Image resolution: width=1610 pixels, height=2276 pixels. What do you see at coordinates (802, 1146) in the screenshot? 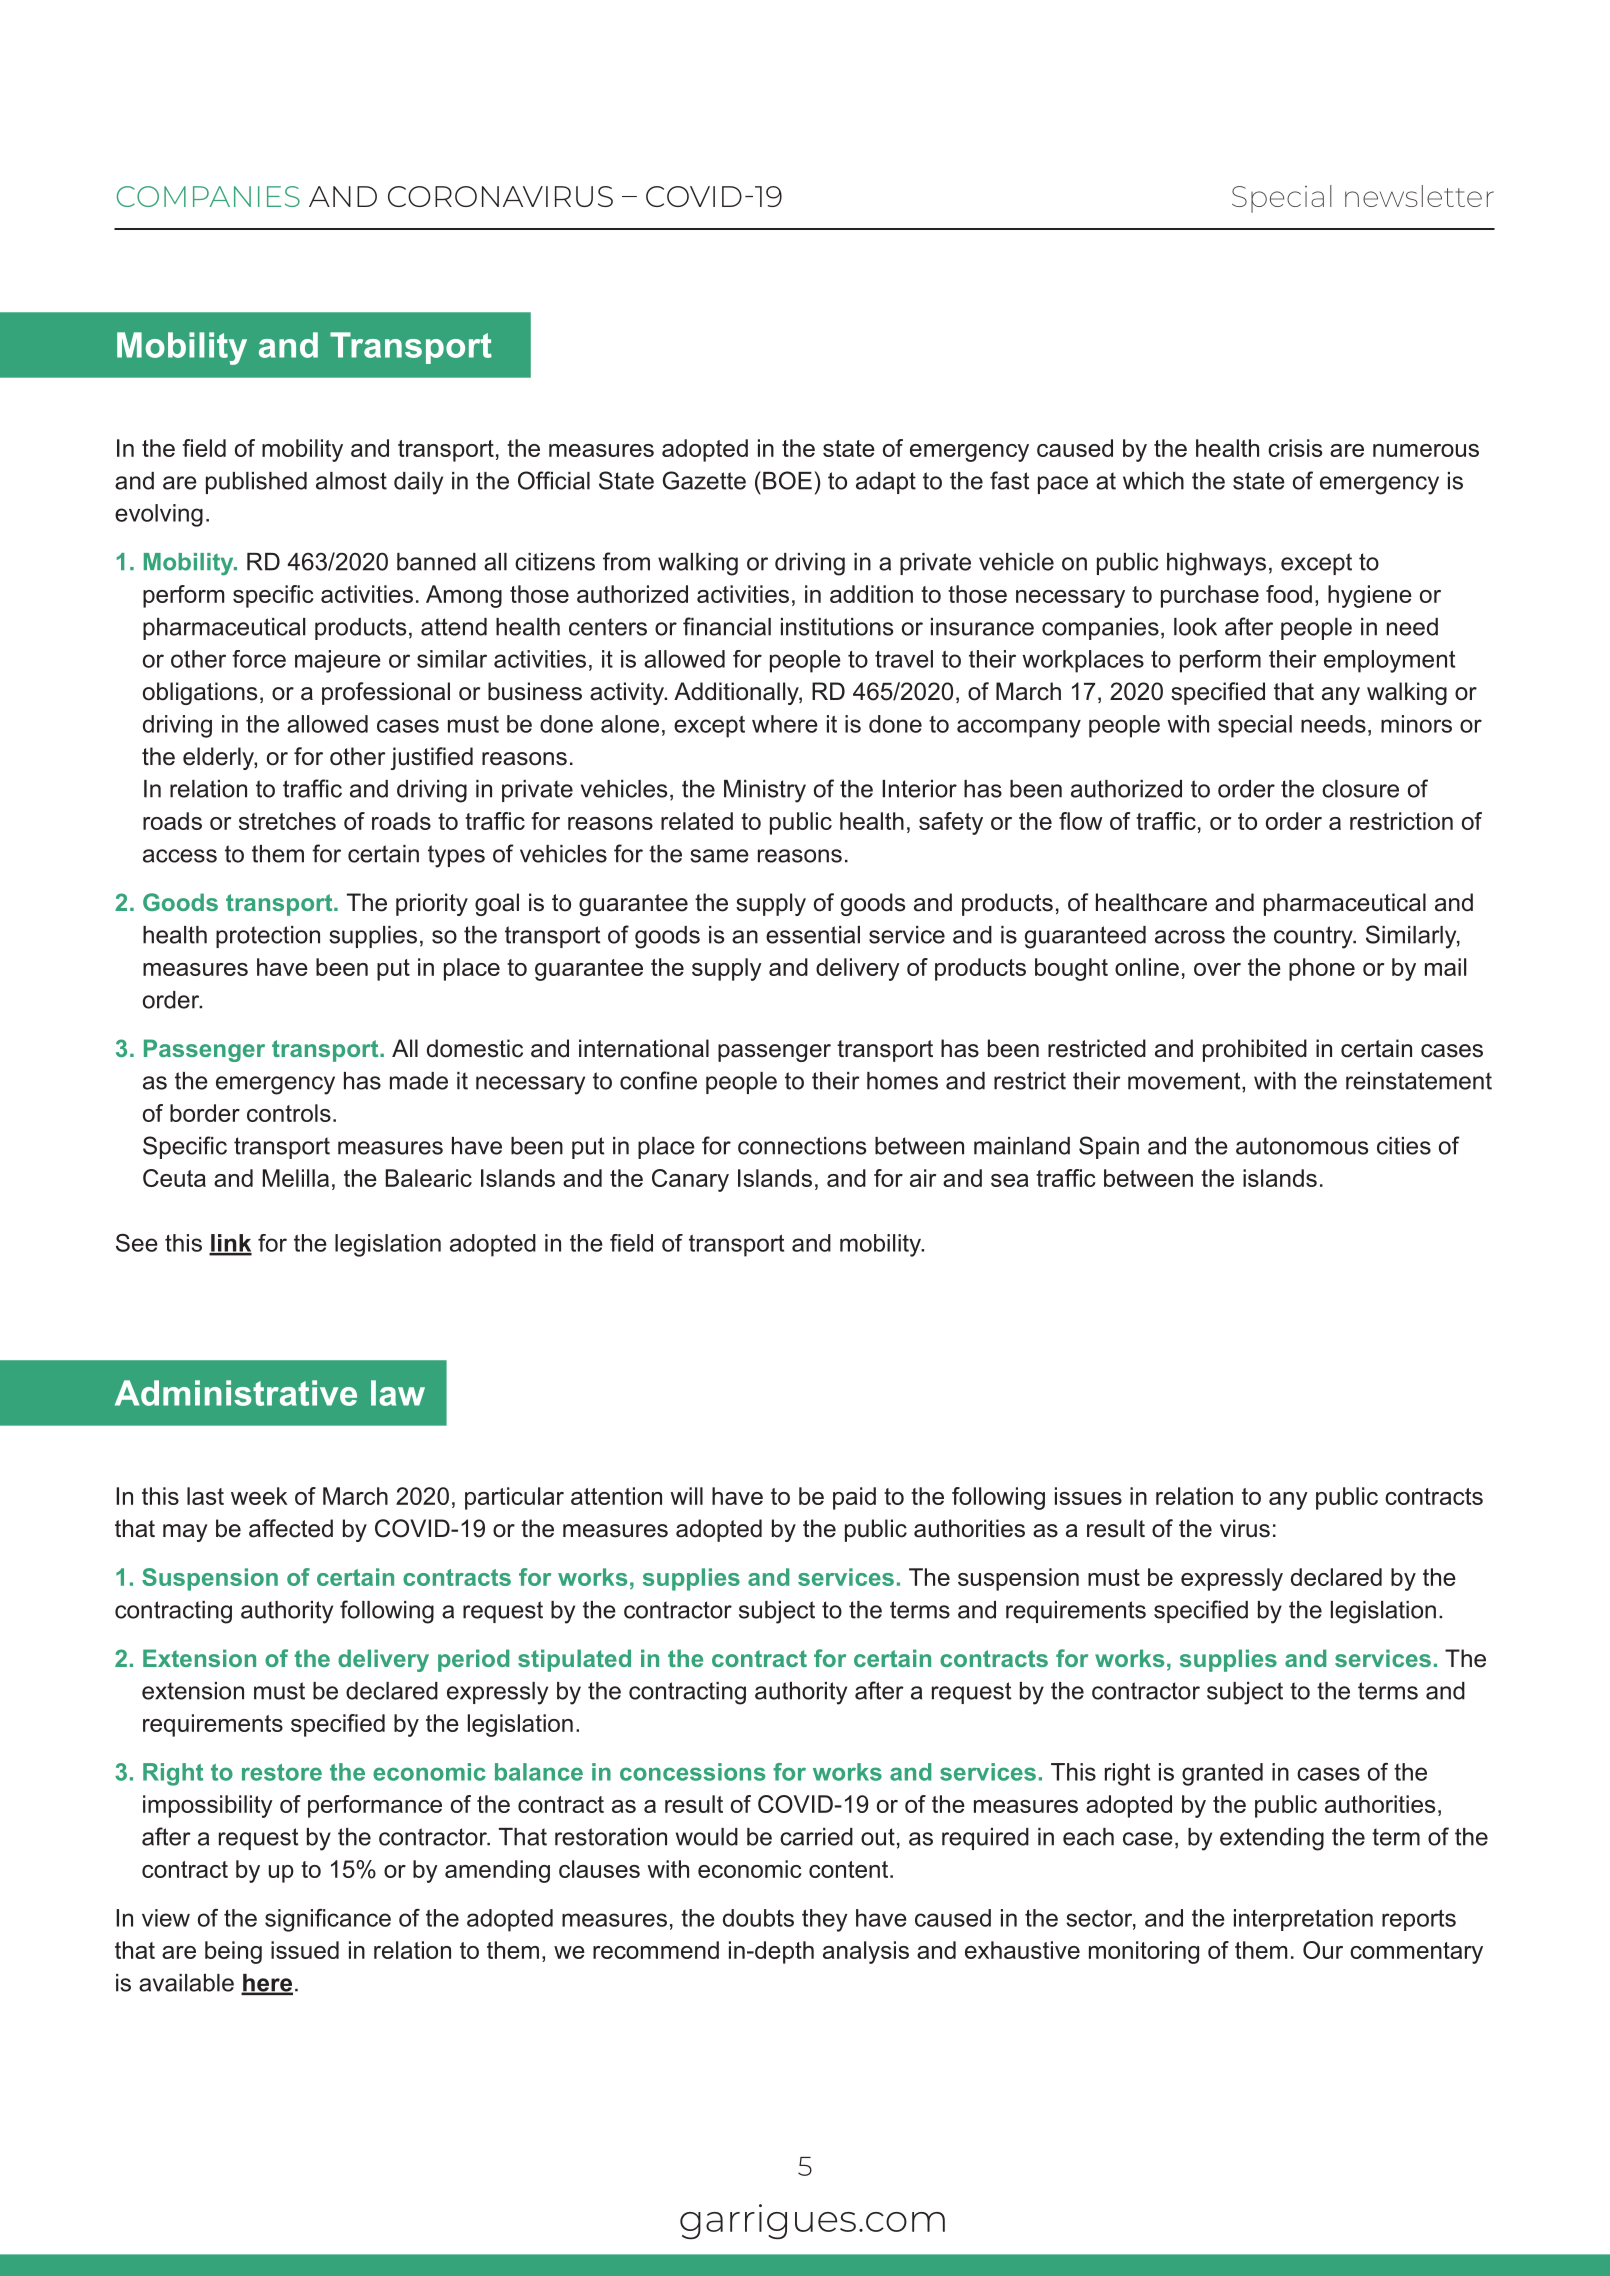
I see `connections` at bounding box center [802, 1146].
